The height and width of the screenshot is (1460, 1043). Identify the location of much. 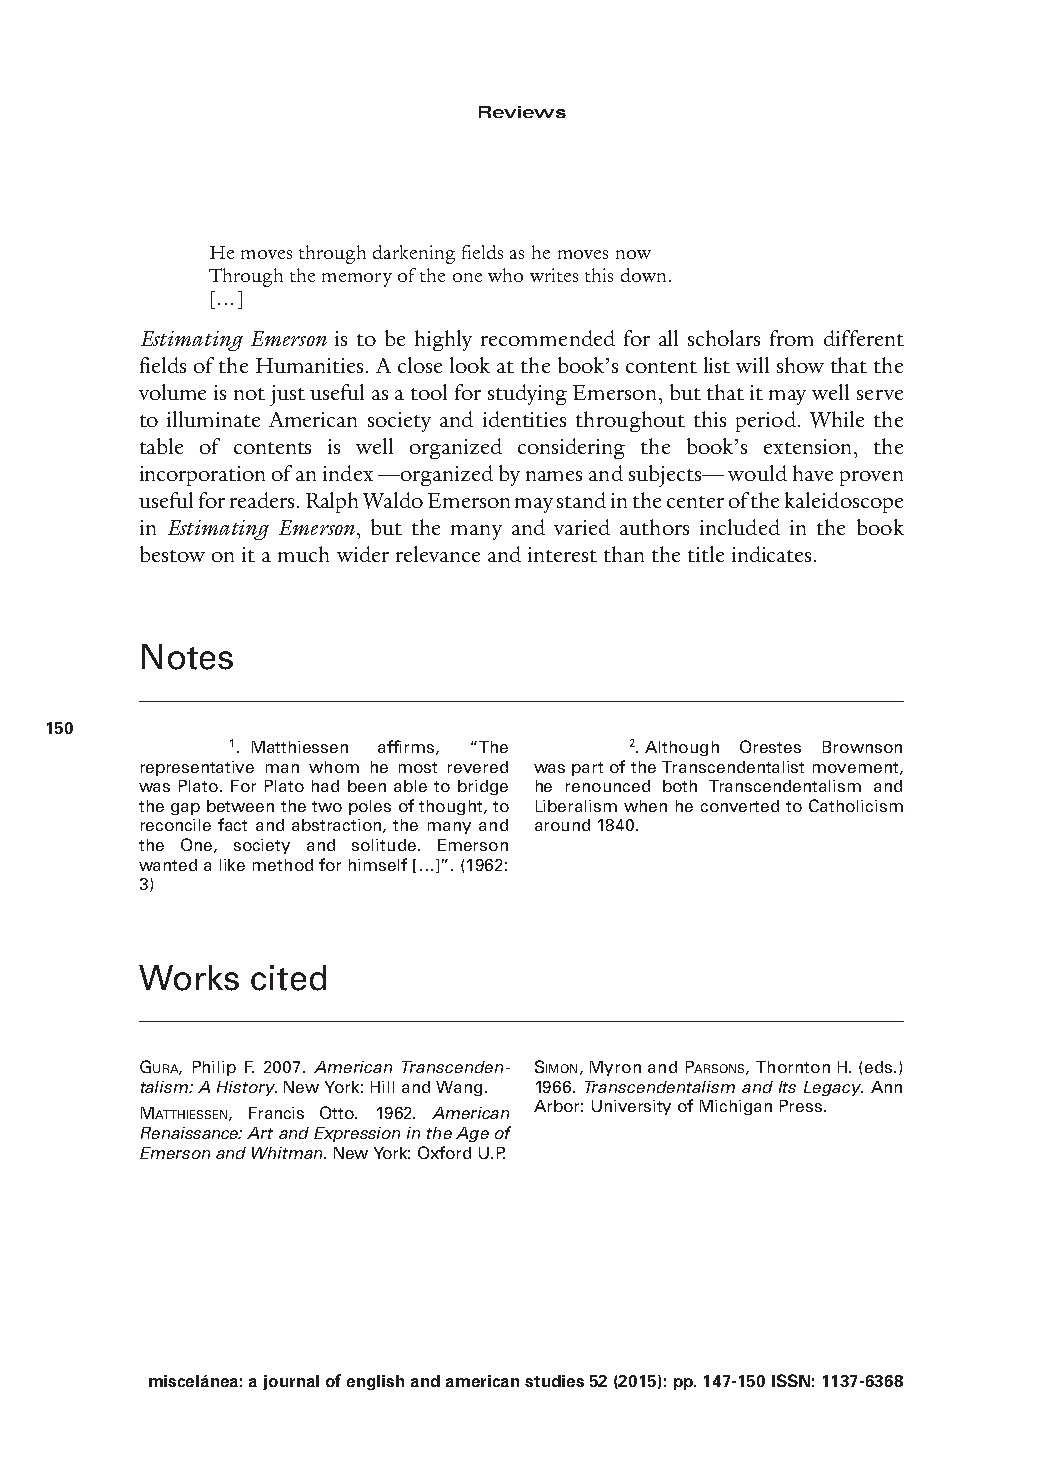
(303, 554).
